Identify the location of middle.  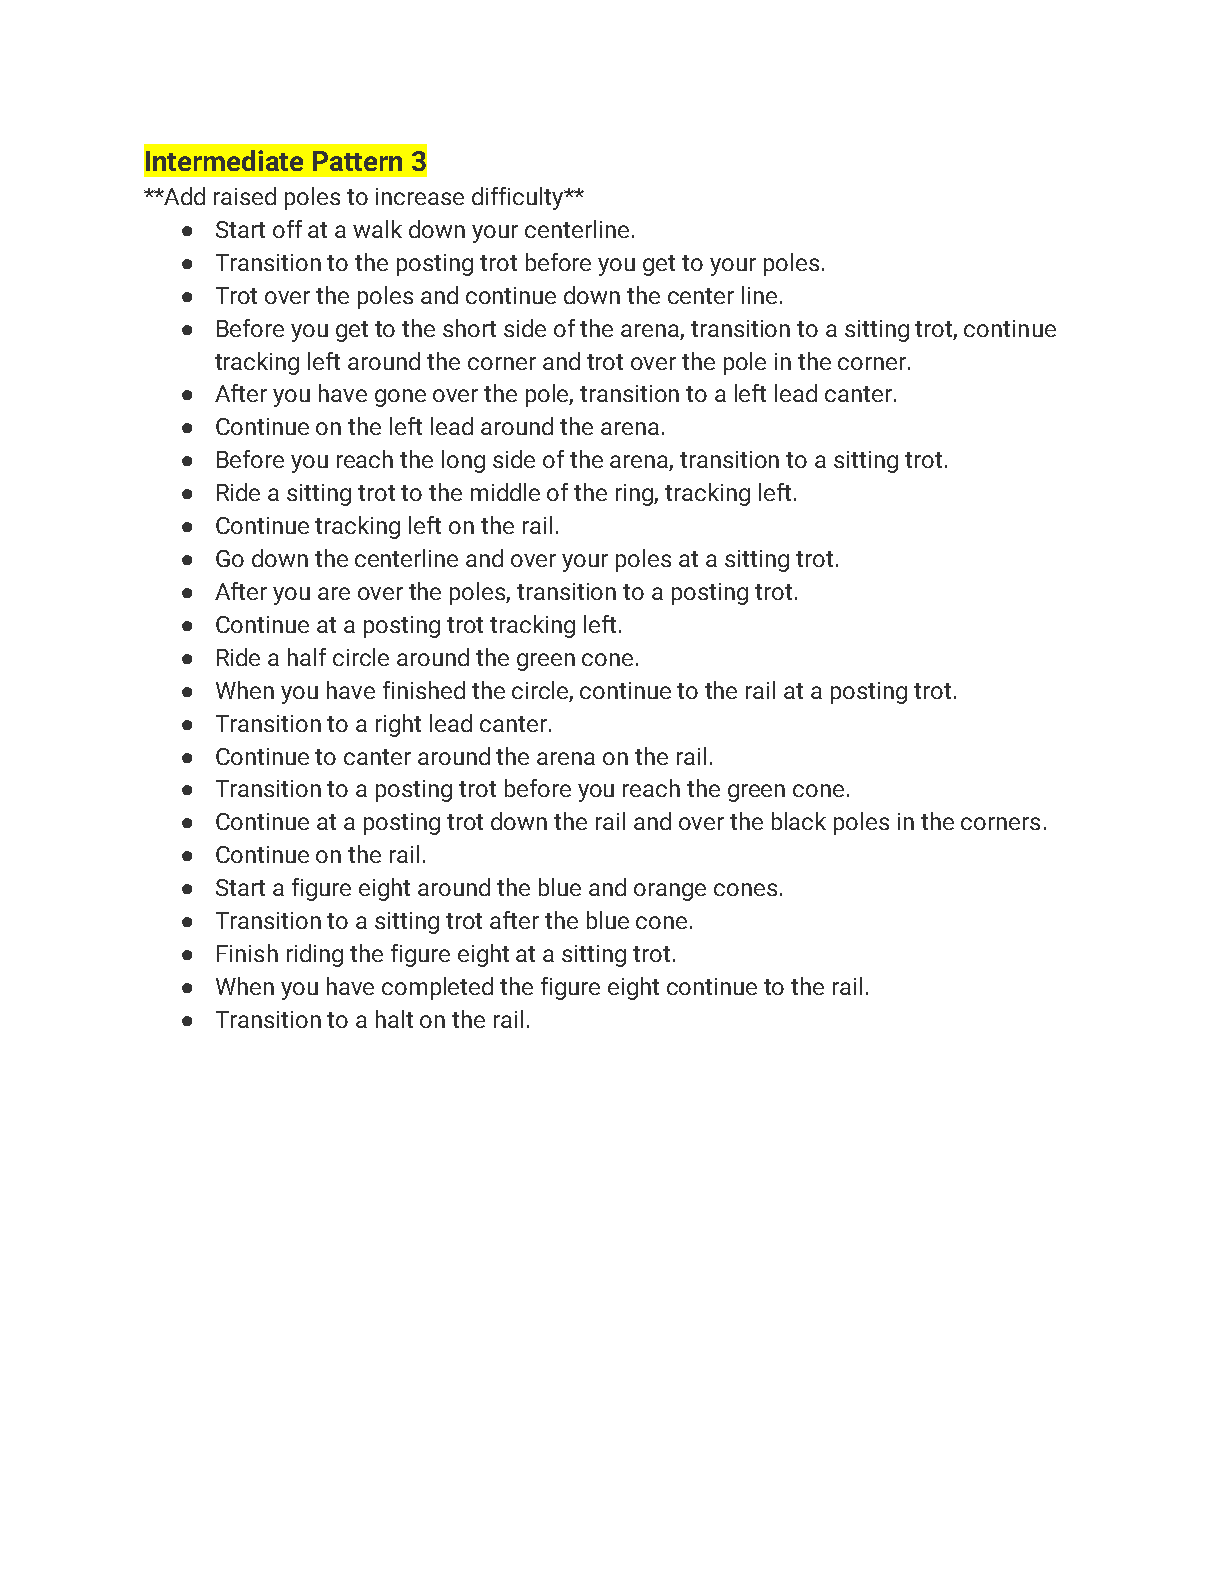
(505, 492).
